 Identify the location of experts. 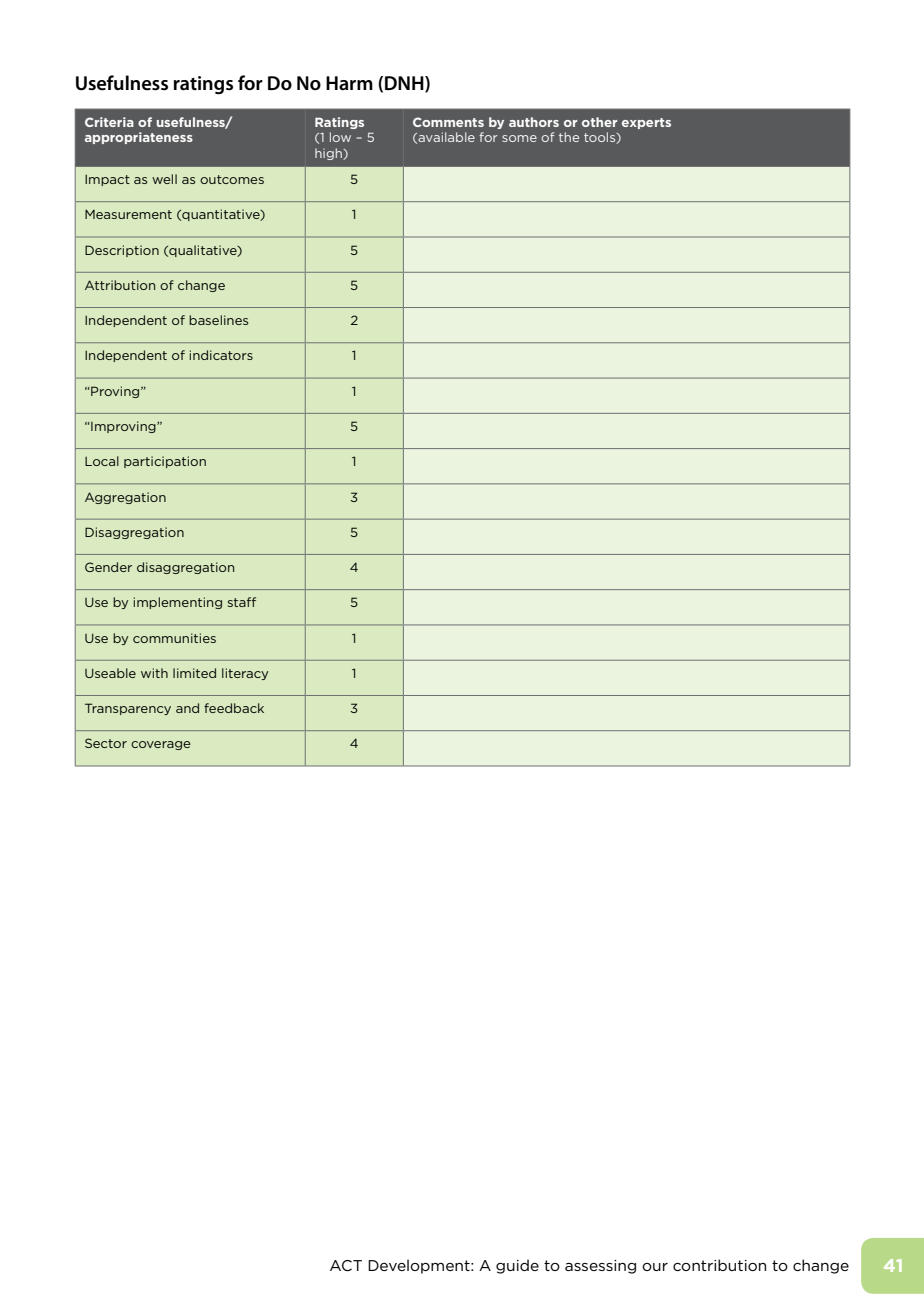
(646, 123).
